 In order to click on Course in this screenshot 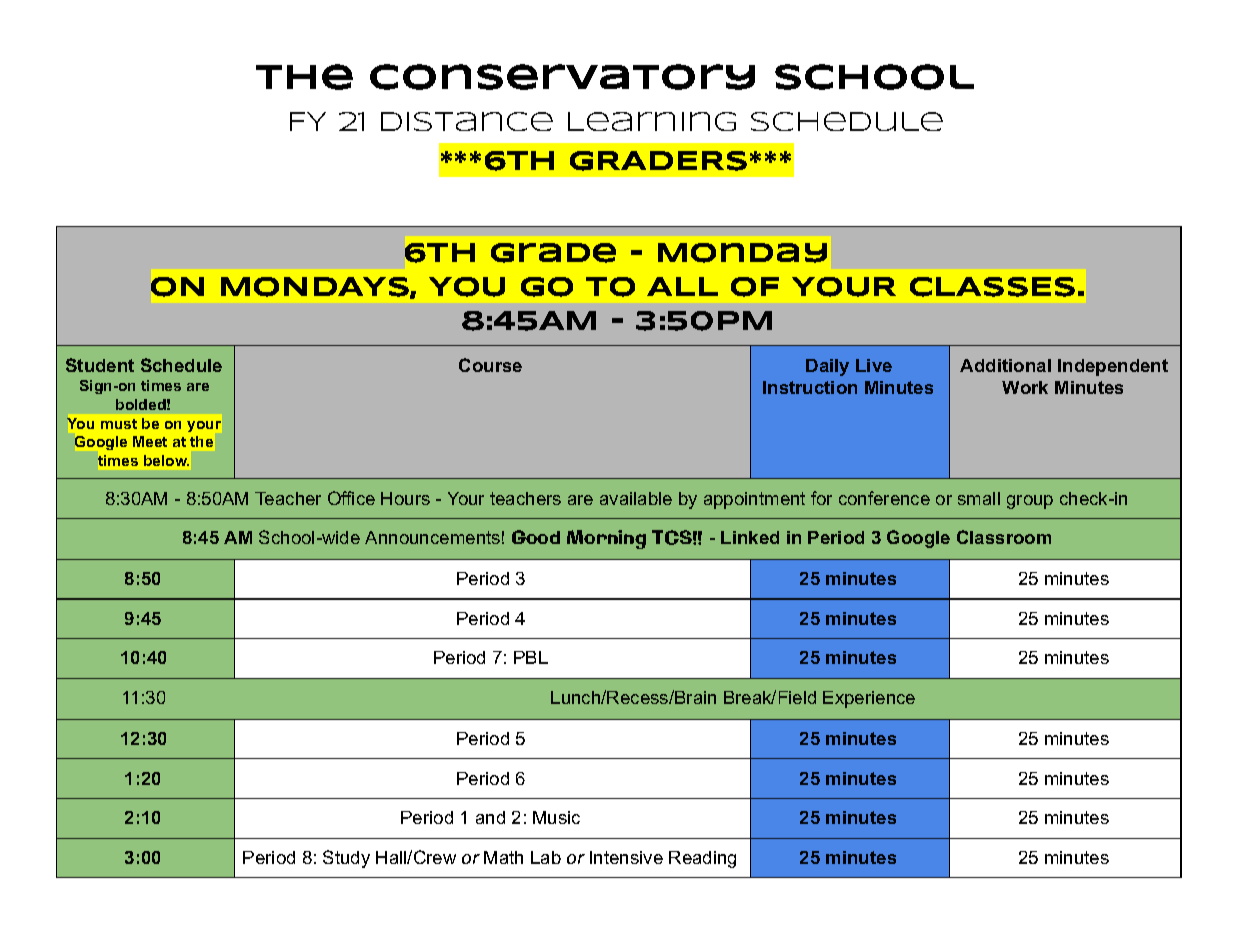, I will do `click(490, 365)`.
